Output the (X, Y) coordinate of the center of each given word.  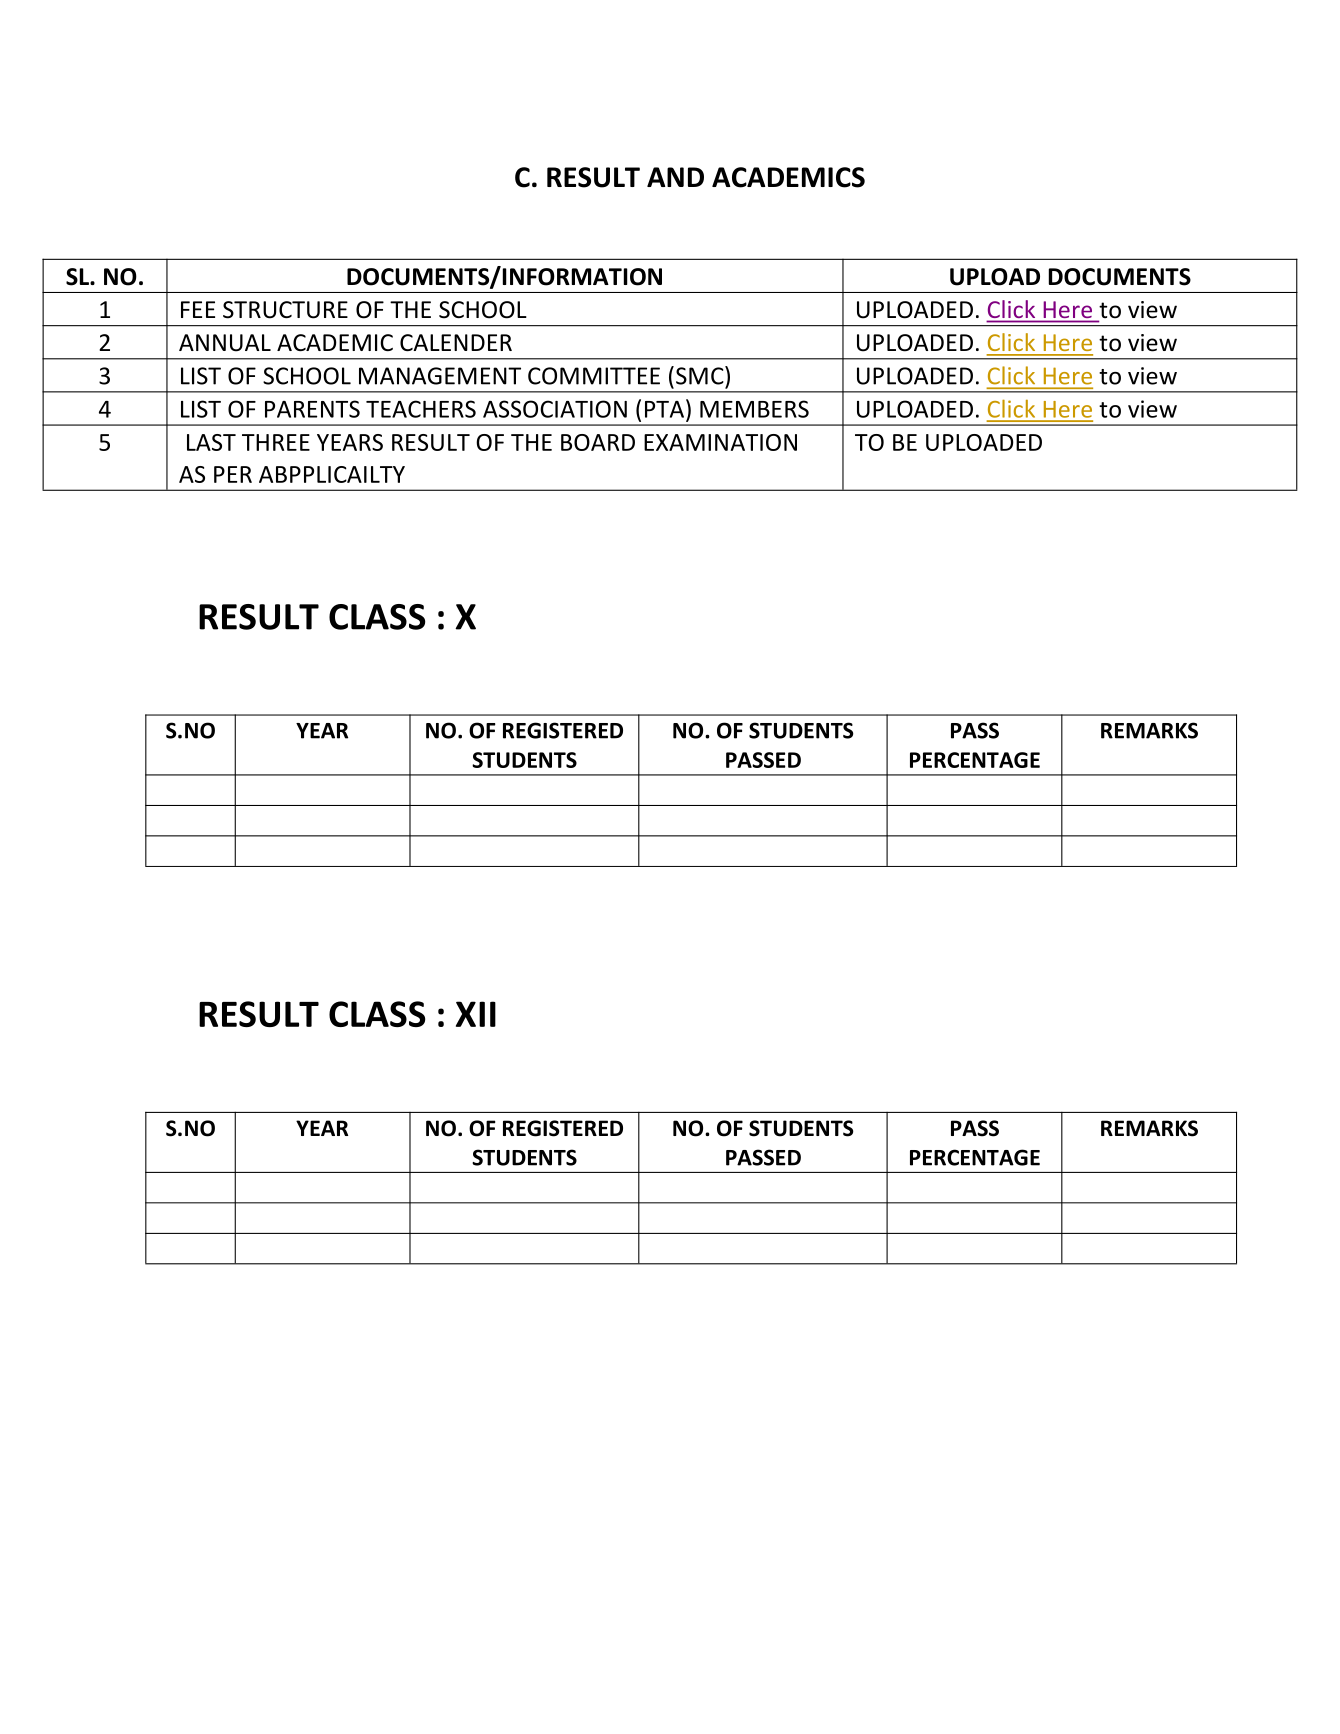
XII (476, 1014)
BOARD (598, 442)
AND (675, 177)
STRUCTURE (285, 310)
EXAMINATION (720, 442)
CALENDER (456, 342)
